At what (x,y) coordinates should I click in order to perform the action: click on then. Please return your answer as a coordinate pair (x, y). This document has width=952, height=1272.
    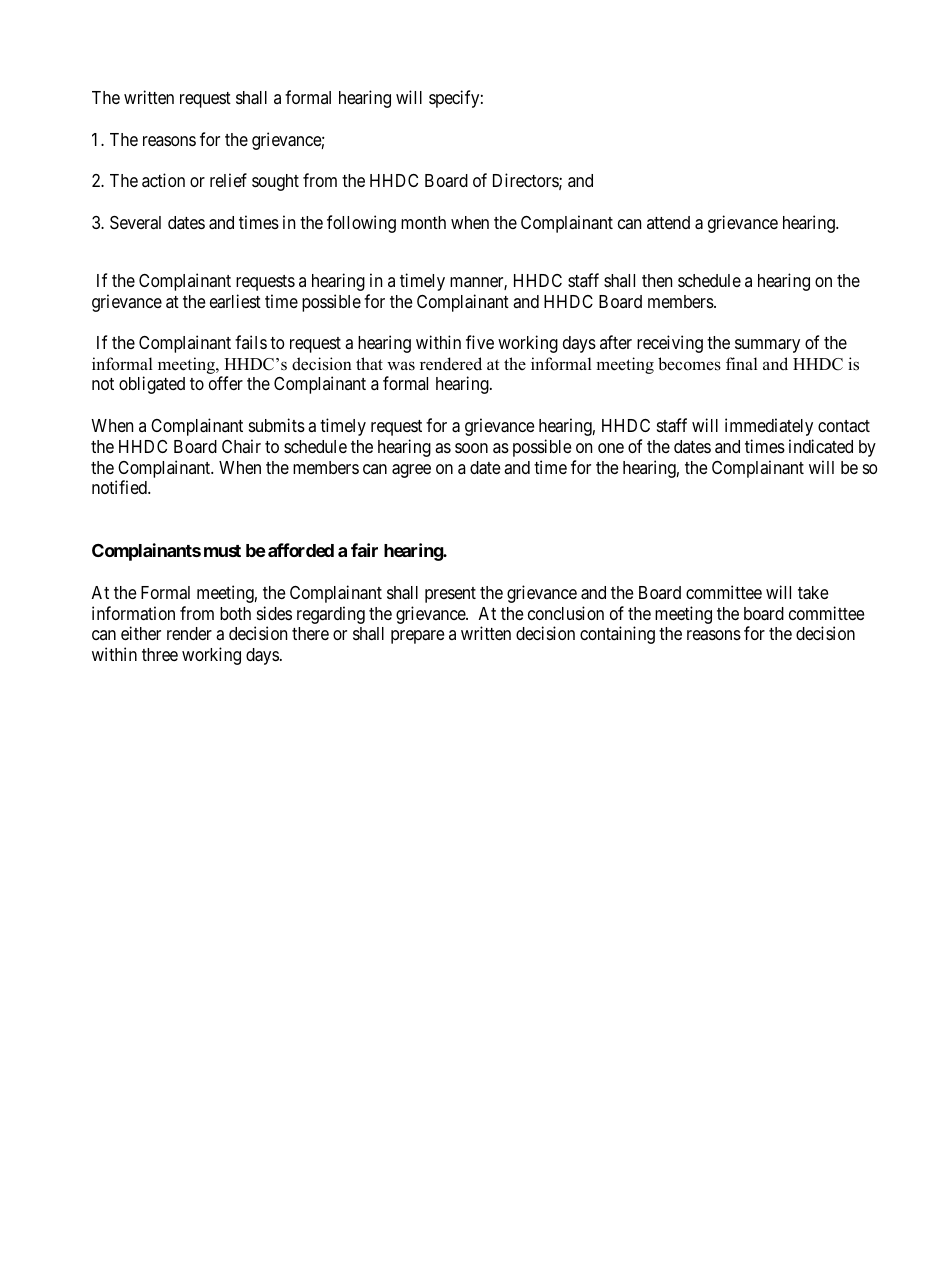
    Looking at the image, I should click on (657, 280).
